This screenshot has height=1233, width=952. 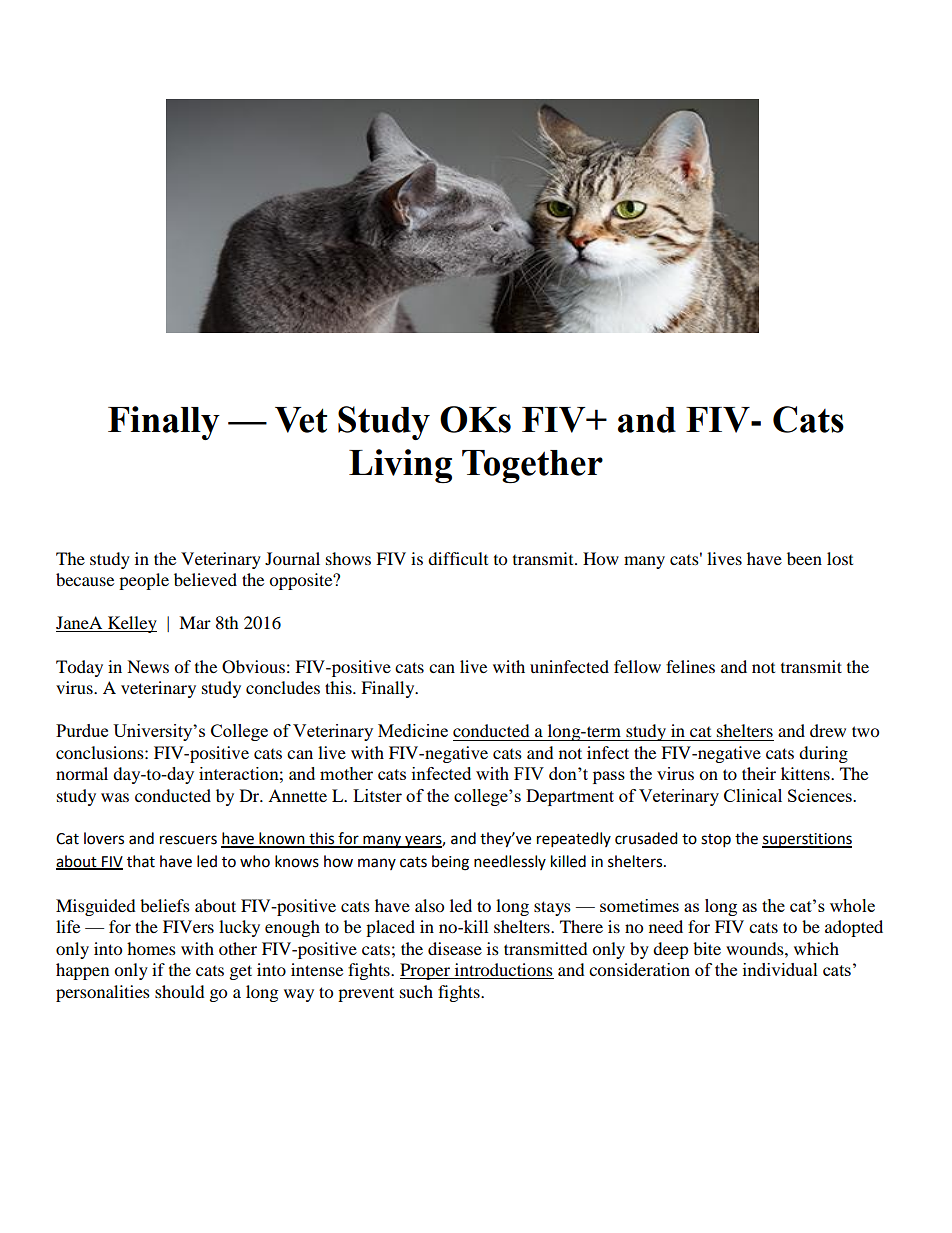 What do you see at coordinates (780, 969) in the screenshot?
I see `individual` at bounding box center [780, 969].
